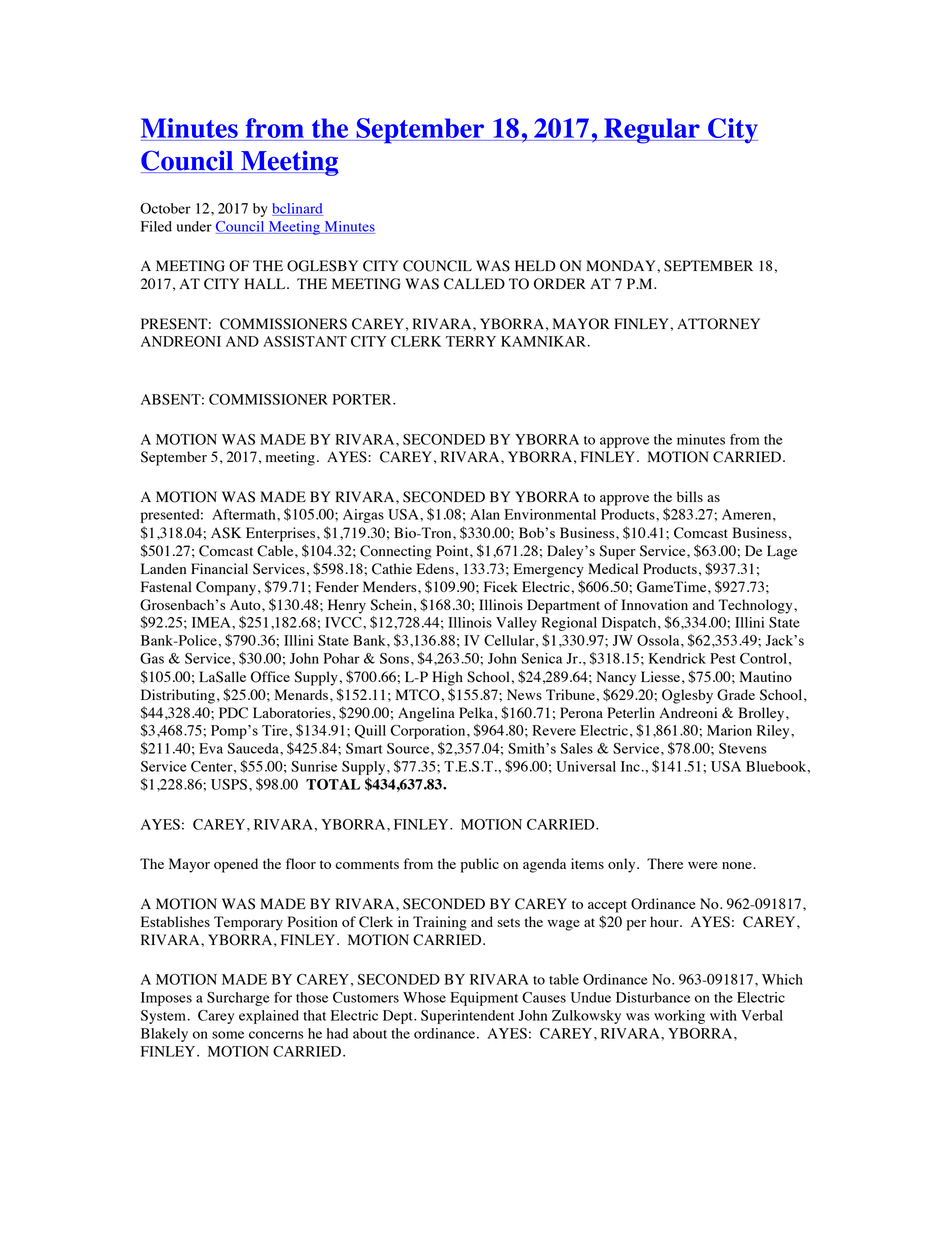  I want to click on October, so click(165, 208).
